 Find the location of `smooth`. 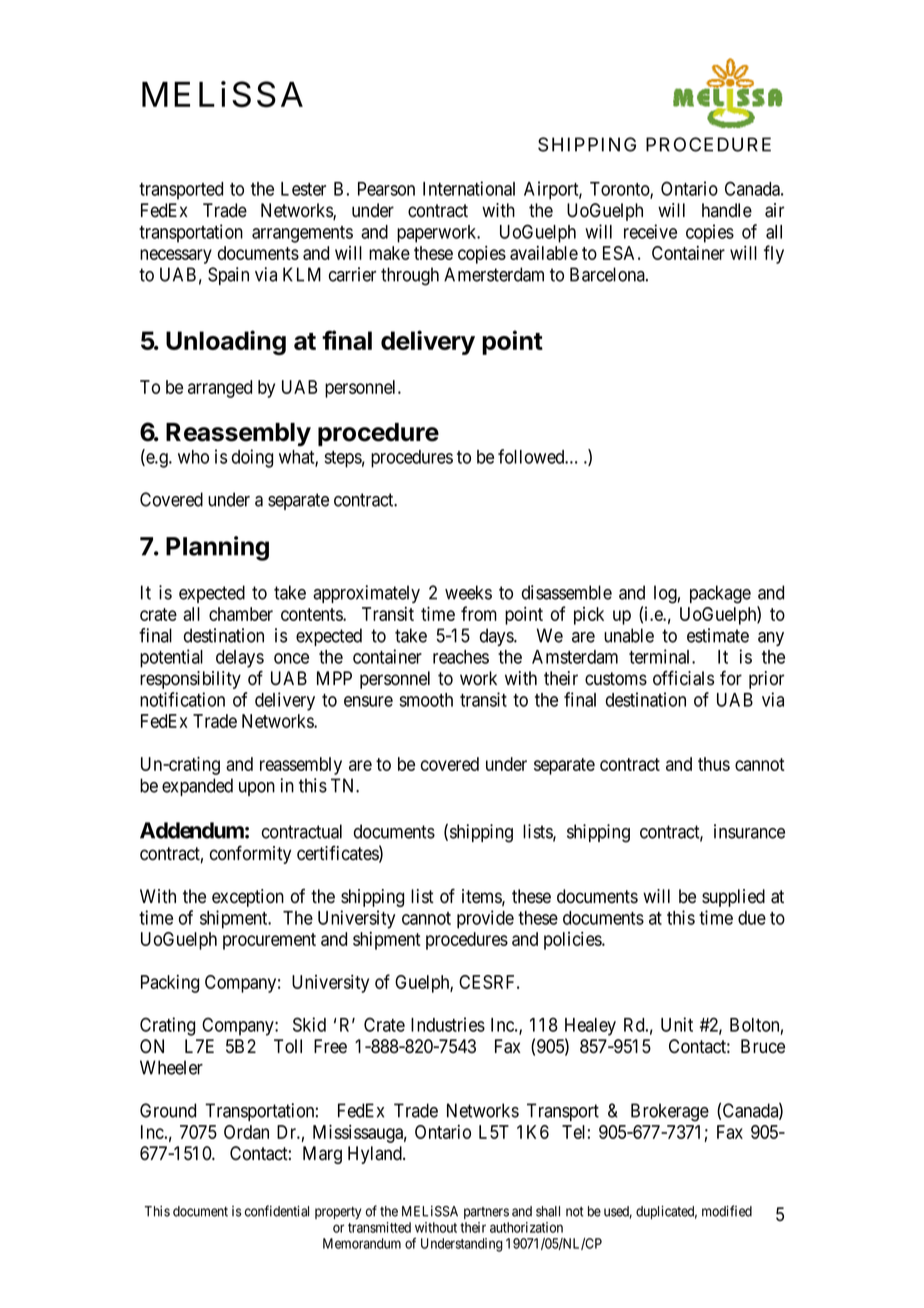

smooth is located at coordinates (426, 700).
